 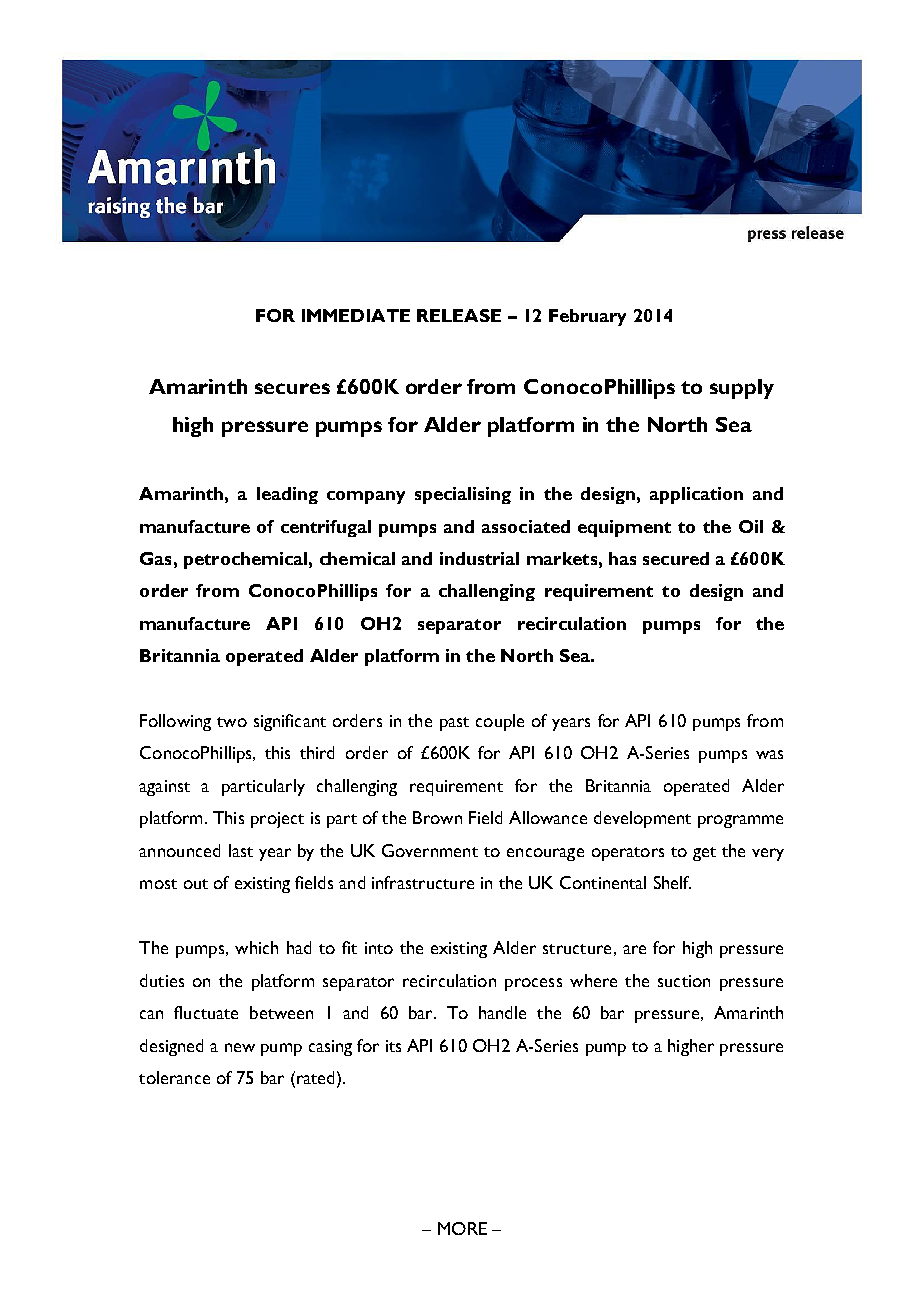 I want to click on industrial, so click(x=479, y=558).
